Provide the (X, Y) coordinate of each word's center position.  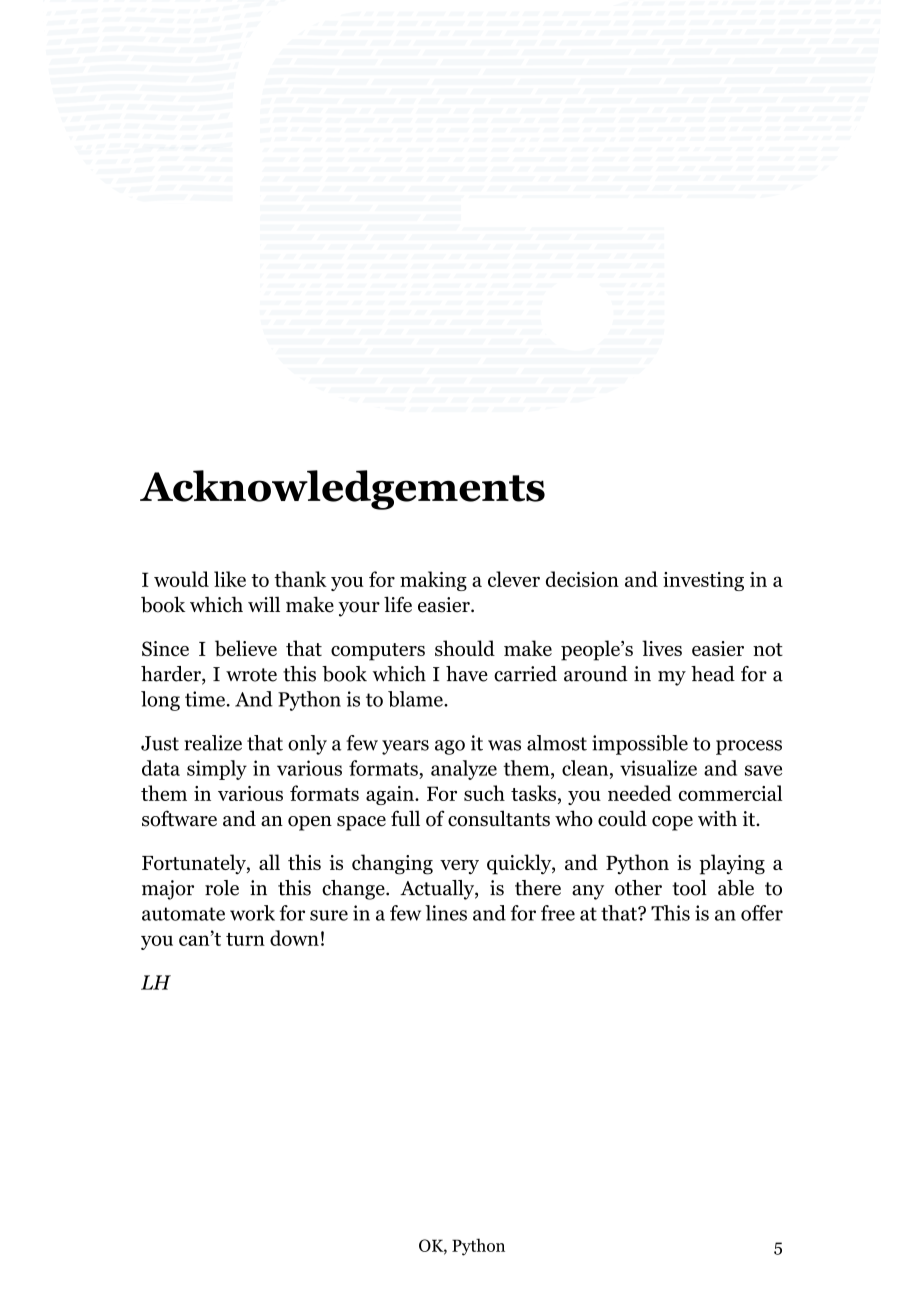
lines (446, 913)
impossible (640, 745)
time (205, 699)
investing (703, 581)
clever (514, 579)
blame (416, 699)
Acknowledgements (342, 490)
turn (245, 939)
